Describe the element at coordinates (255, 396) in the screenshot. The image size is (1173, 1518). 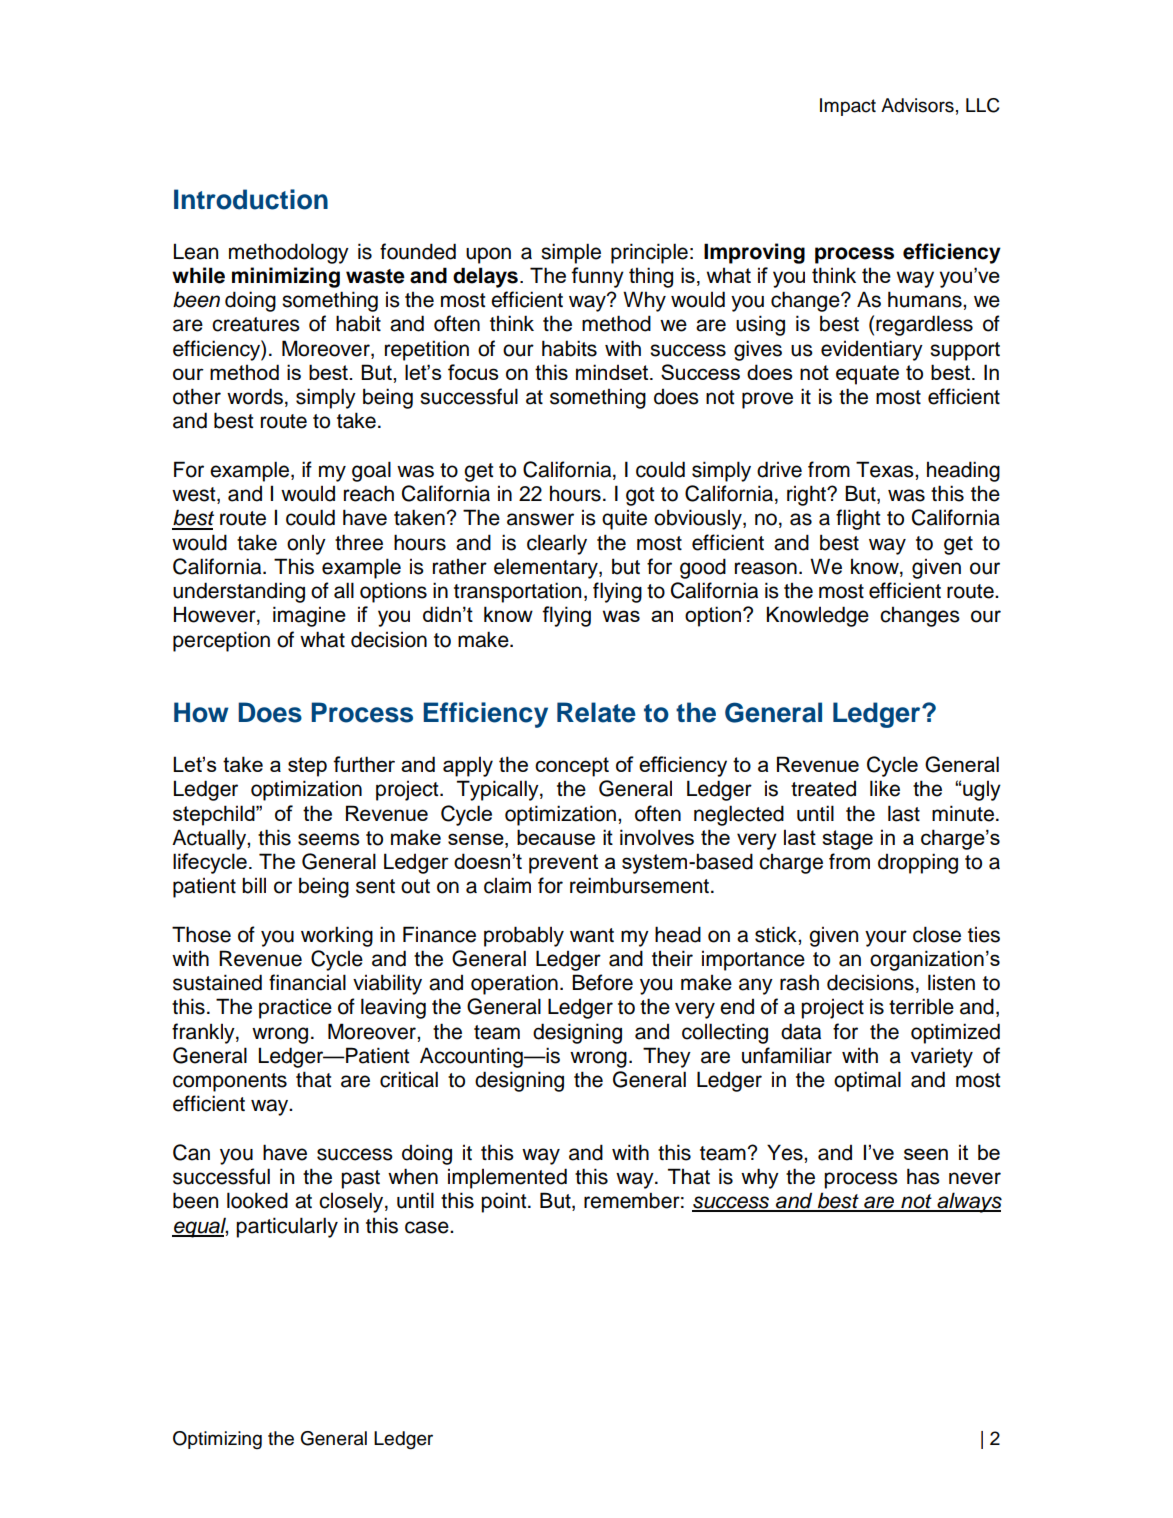
I see `words` at that location.
